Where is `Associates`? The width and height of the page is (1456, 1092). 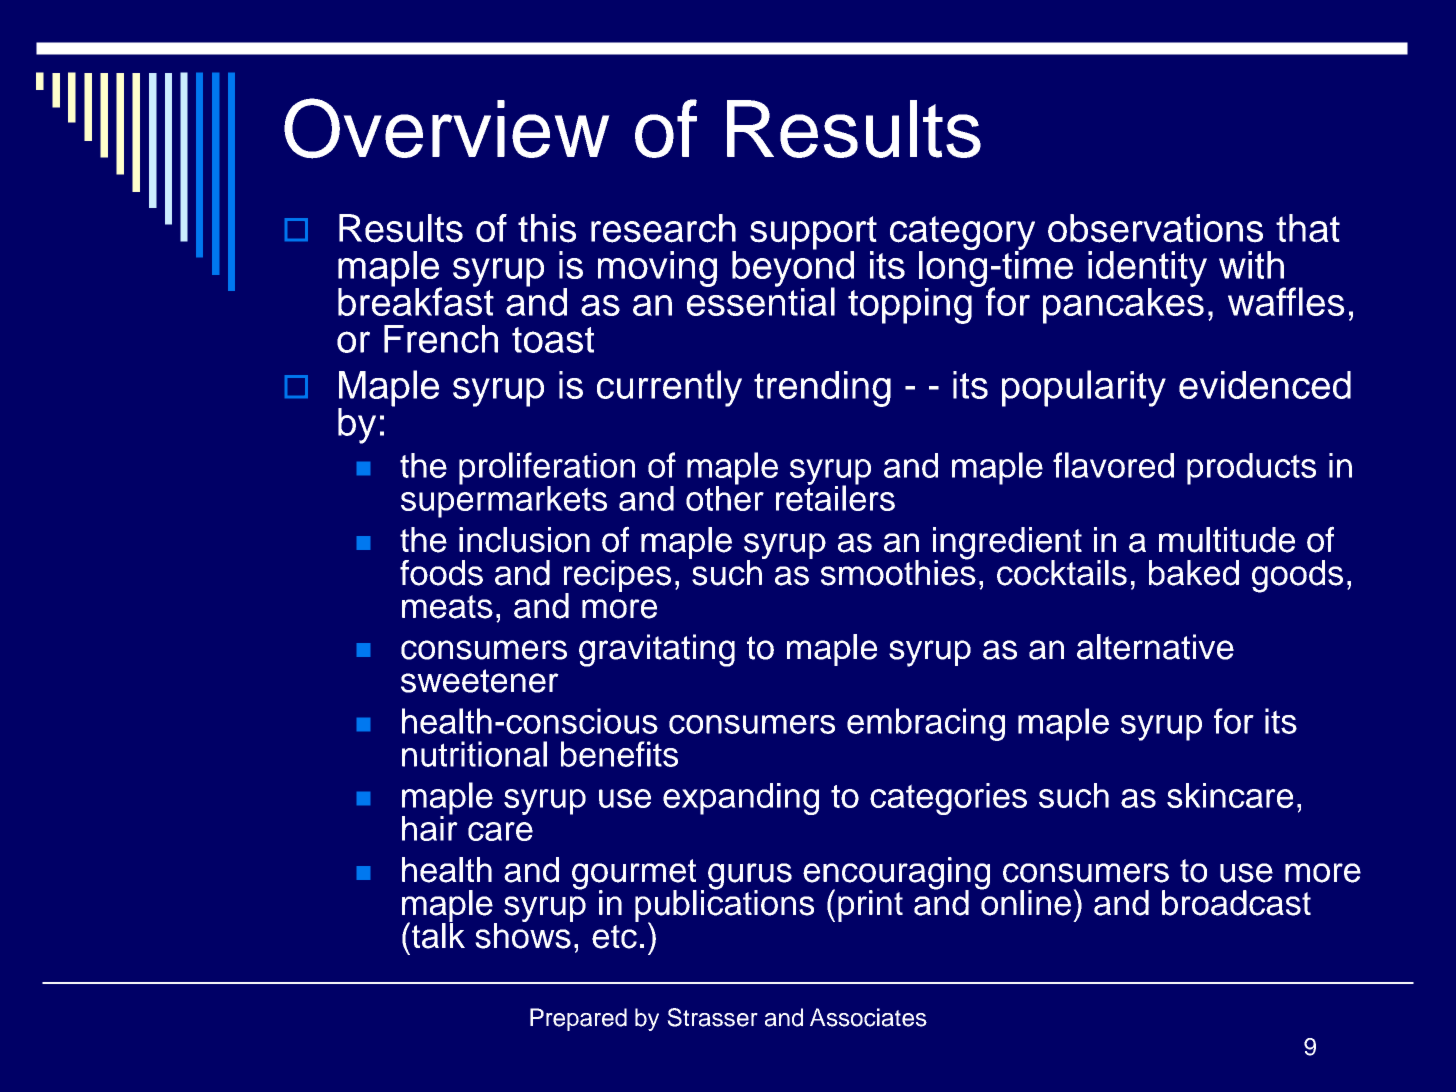 Associates is located at coordinates (868, 1017).
